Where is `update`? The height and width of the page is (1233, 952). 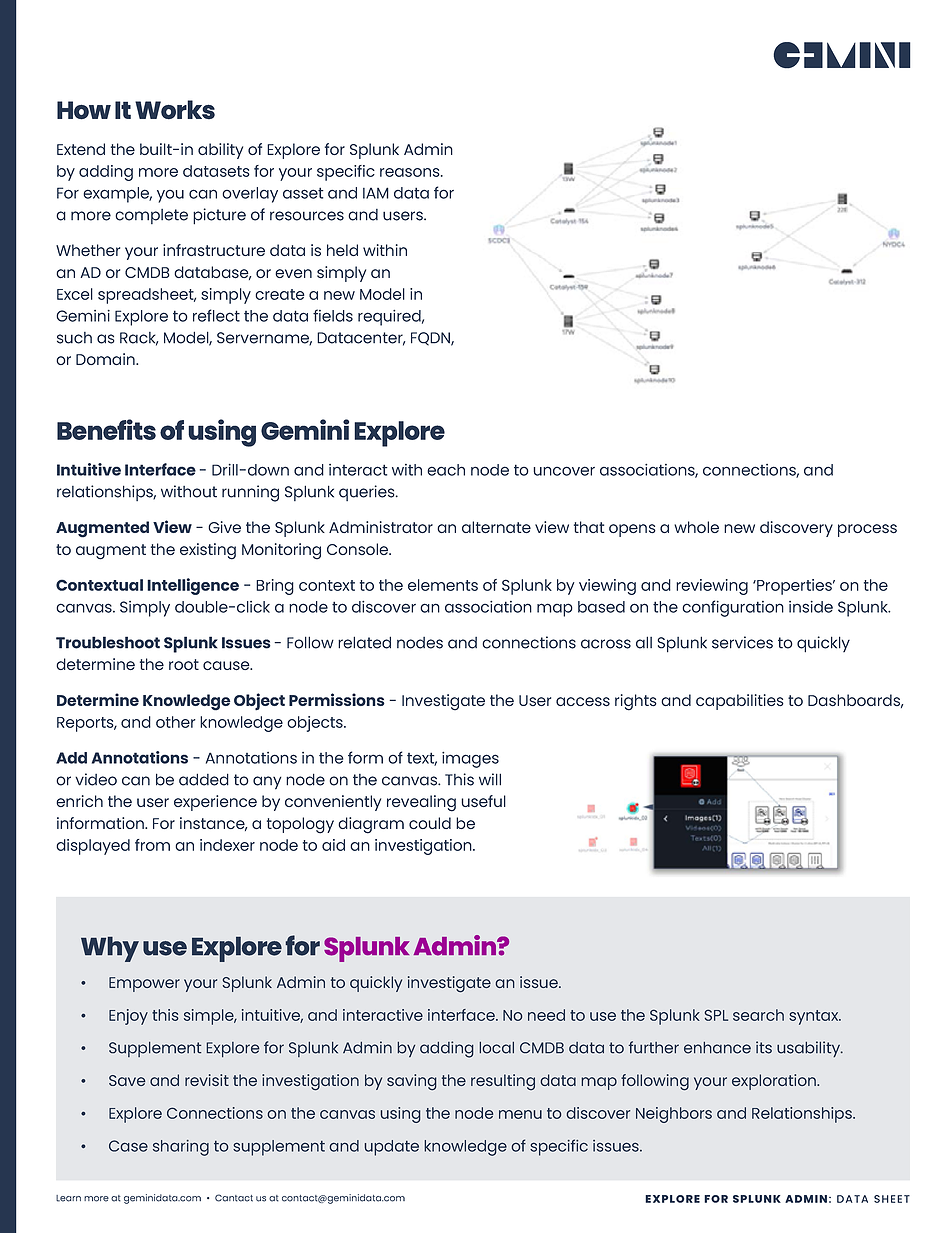
update is located at coordinates (392, 1148).
